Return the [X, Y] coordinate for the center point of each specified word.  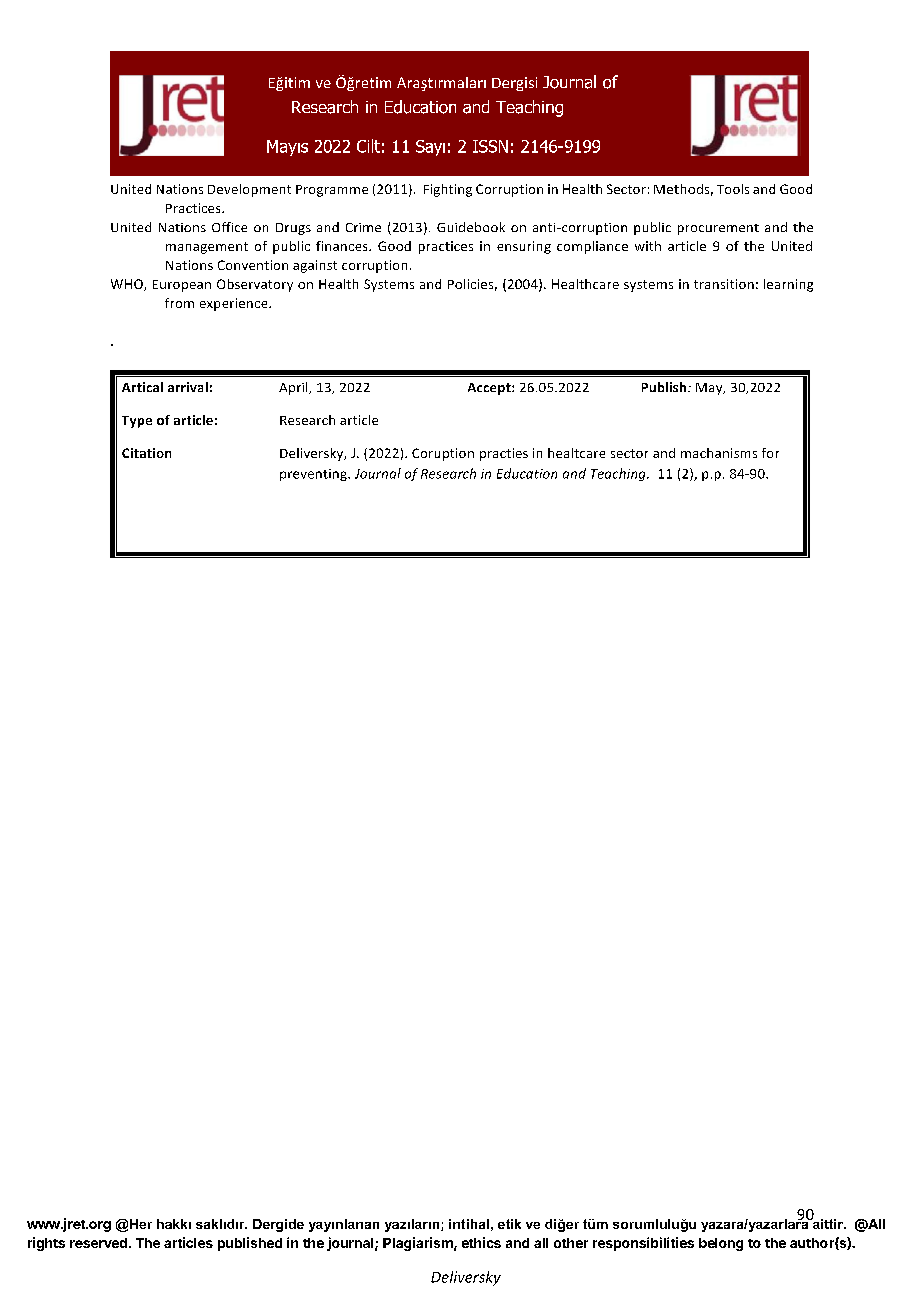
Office [229, 227]
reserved [98, 1243]
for [770, 453]
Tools [733, 189]
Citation [146, 453]
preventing [314, 475]
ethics [481, 1242]
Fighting [448, 190]
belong [721, 1244]
